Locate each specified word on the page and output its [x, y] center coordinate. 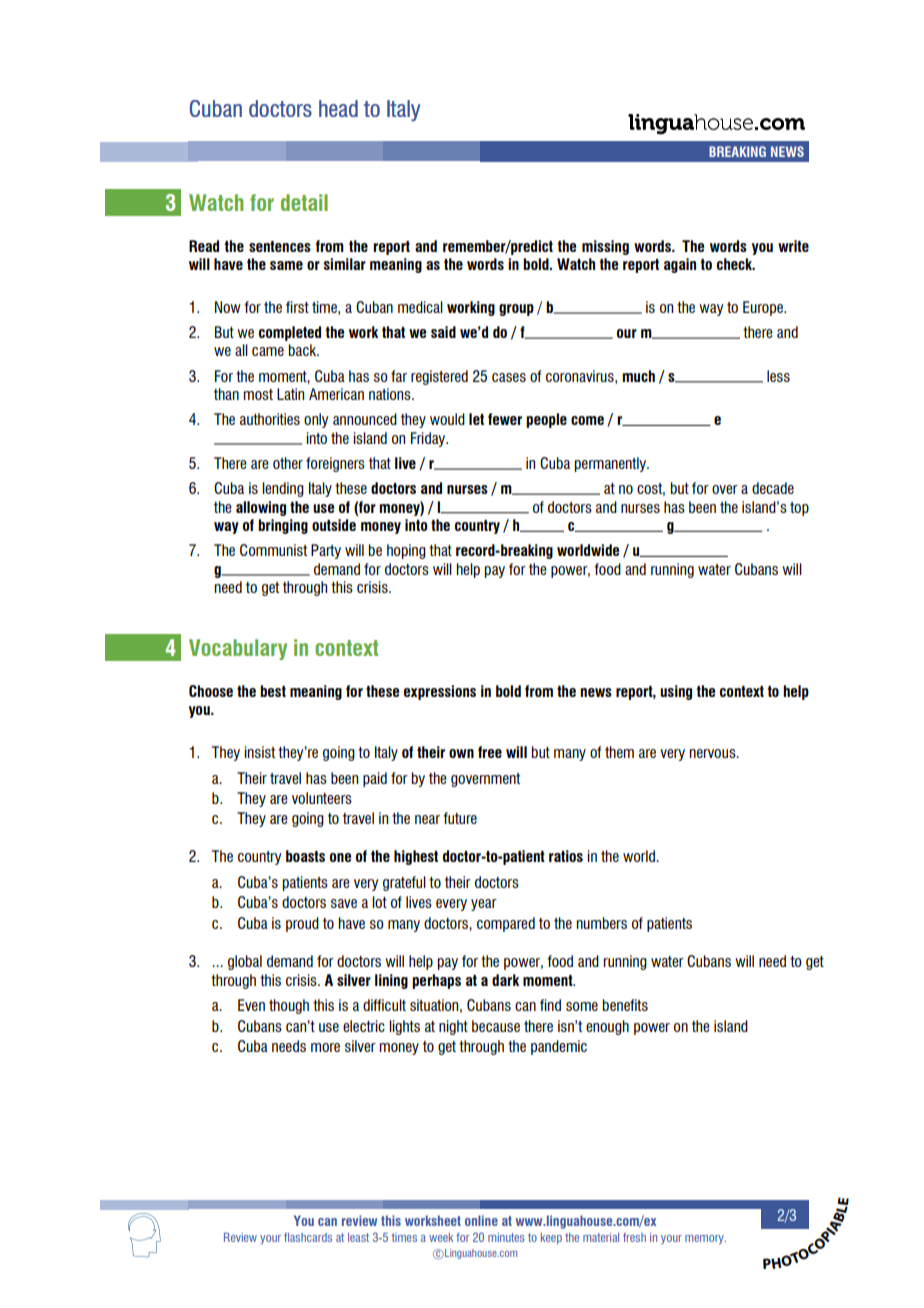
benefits [625, 1005]
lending [283, 489]
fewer [505, 419]
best [273, 691]
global [245, 962]
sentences [280, 246]
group [516, 310]
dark [505, 980]
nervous [713, 753]
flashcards [308, 1237]
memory [705, 1239]
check [736, 264]
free [490, 752]
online [481, 1220]
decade [773, 488]
